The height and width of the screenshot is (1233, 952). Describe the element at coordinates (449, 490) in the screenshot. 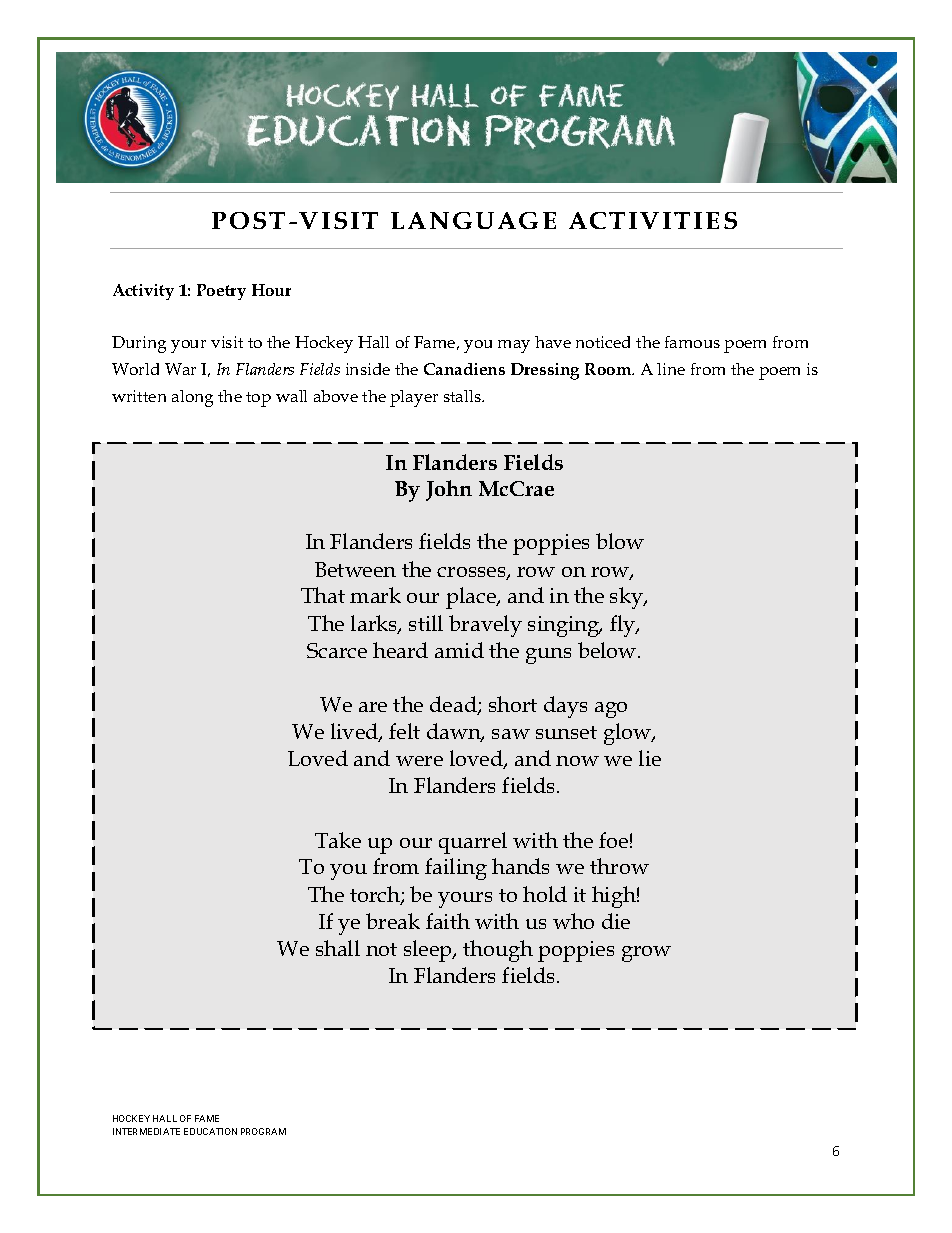

I see `John` at that location.
